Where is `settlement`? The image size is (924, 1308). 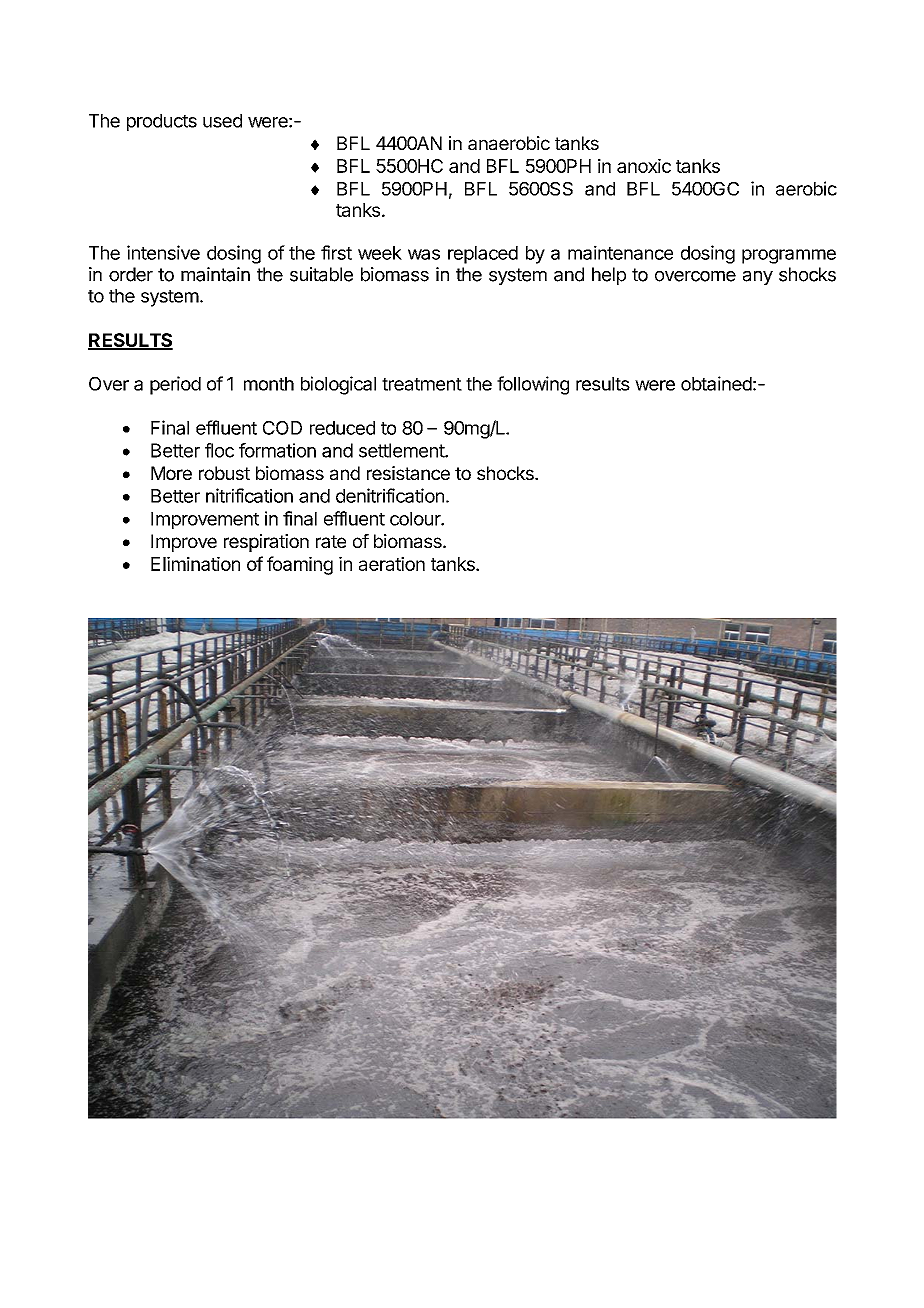
settlement is located at coordinates (402, 450).
